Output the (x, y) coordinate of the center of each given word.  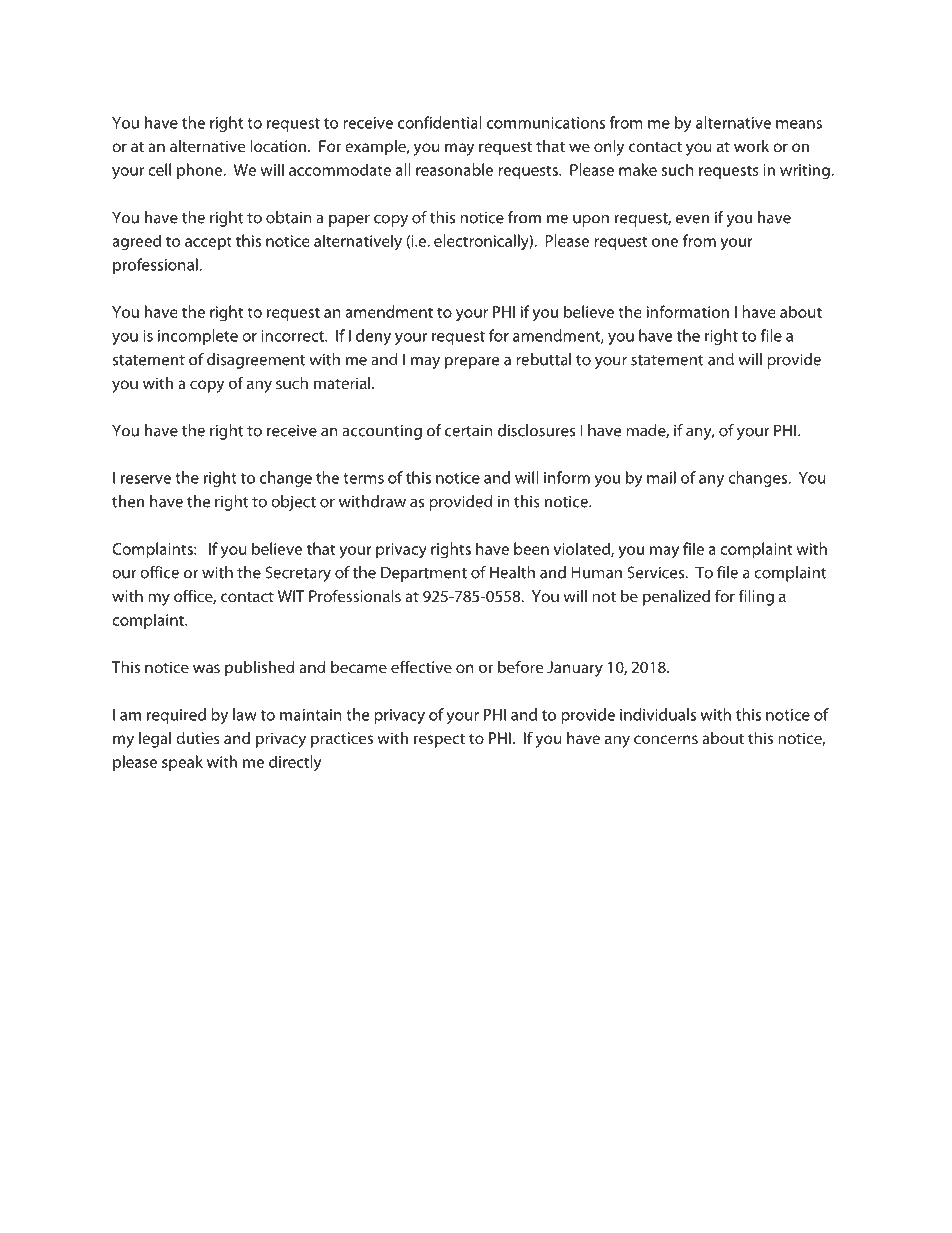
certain (469, 431)
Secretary (298, 574)
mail (661, 477)
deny (373, 337)
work (751, 146)
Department (424, 574)
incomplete (198, 337)
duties (198, 738)
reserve (146, 479)
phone (201, 171)
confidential (440, 122)
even (692, 219)
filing (756, 597)
